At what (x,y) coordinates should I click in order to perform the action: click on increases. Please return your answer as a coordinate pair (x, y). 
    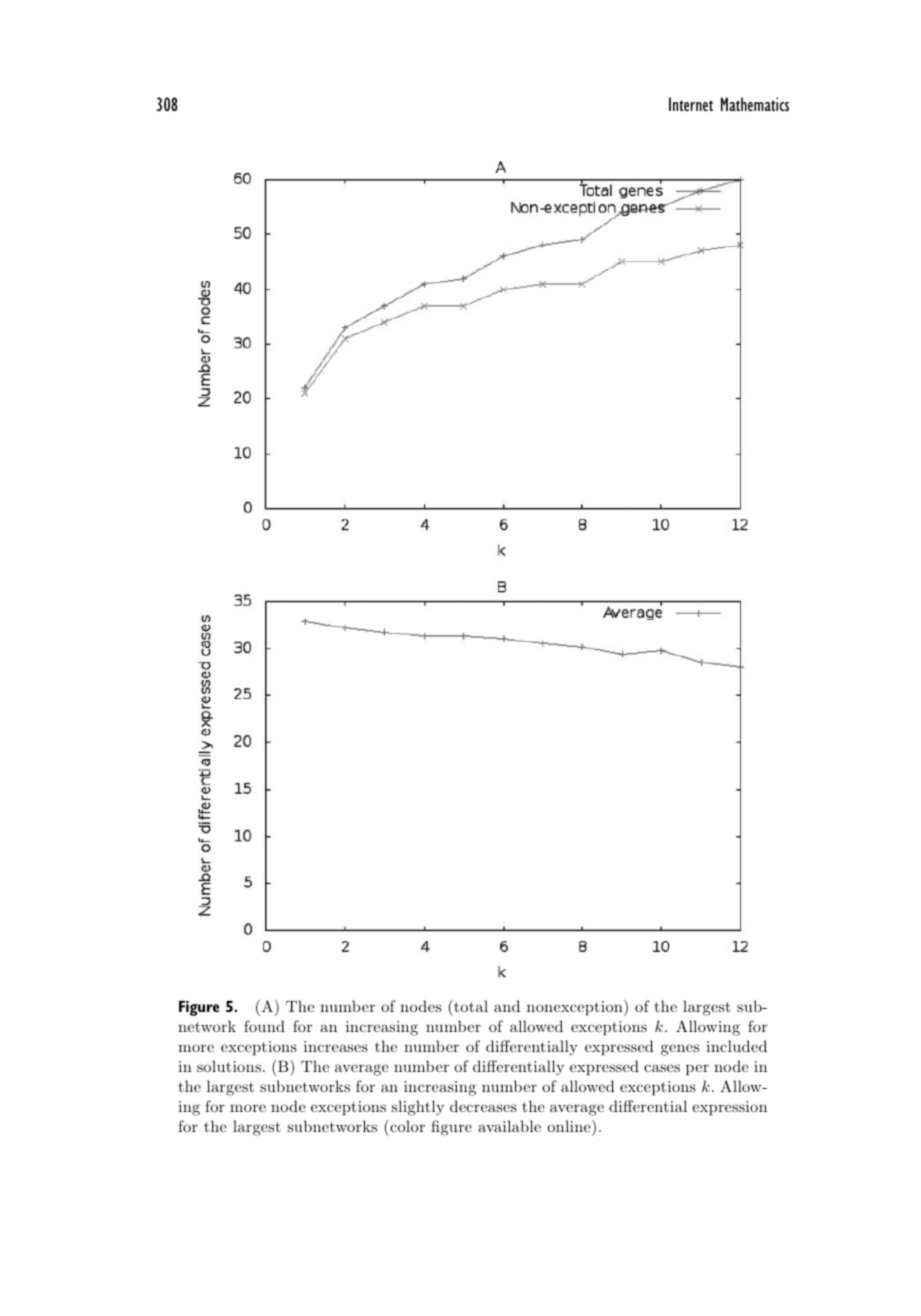
    Looking at the image, I should click on (336, 1046).
